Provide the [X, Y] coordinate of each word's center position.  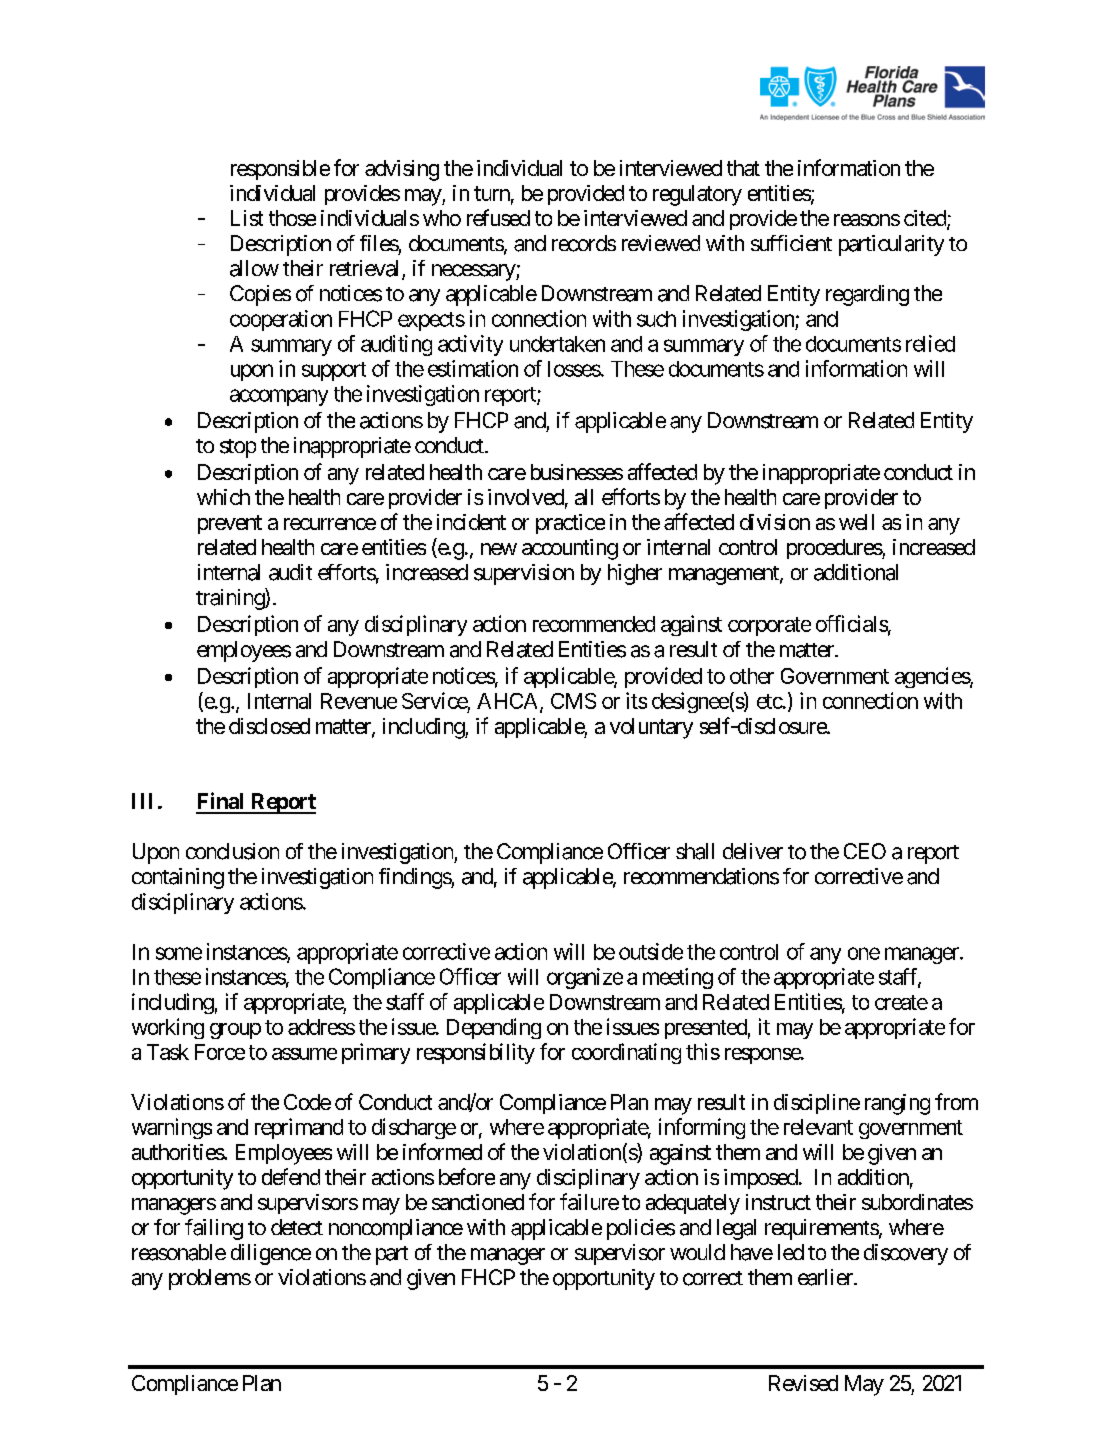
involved [526, 497]
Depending [494, 1028]
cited [926, 219]
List [247, 218]
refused [498, 217]
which [223, 497]
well [856, 522]
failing [214, 1229]
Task [168, 1052]
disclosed [269, 726]
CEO [865, 851]
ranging [897, 1104]
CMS [573, 701]
